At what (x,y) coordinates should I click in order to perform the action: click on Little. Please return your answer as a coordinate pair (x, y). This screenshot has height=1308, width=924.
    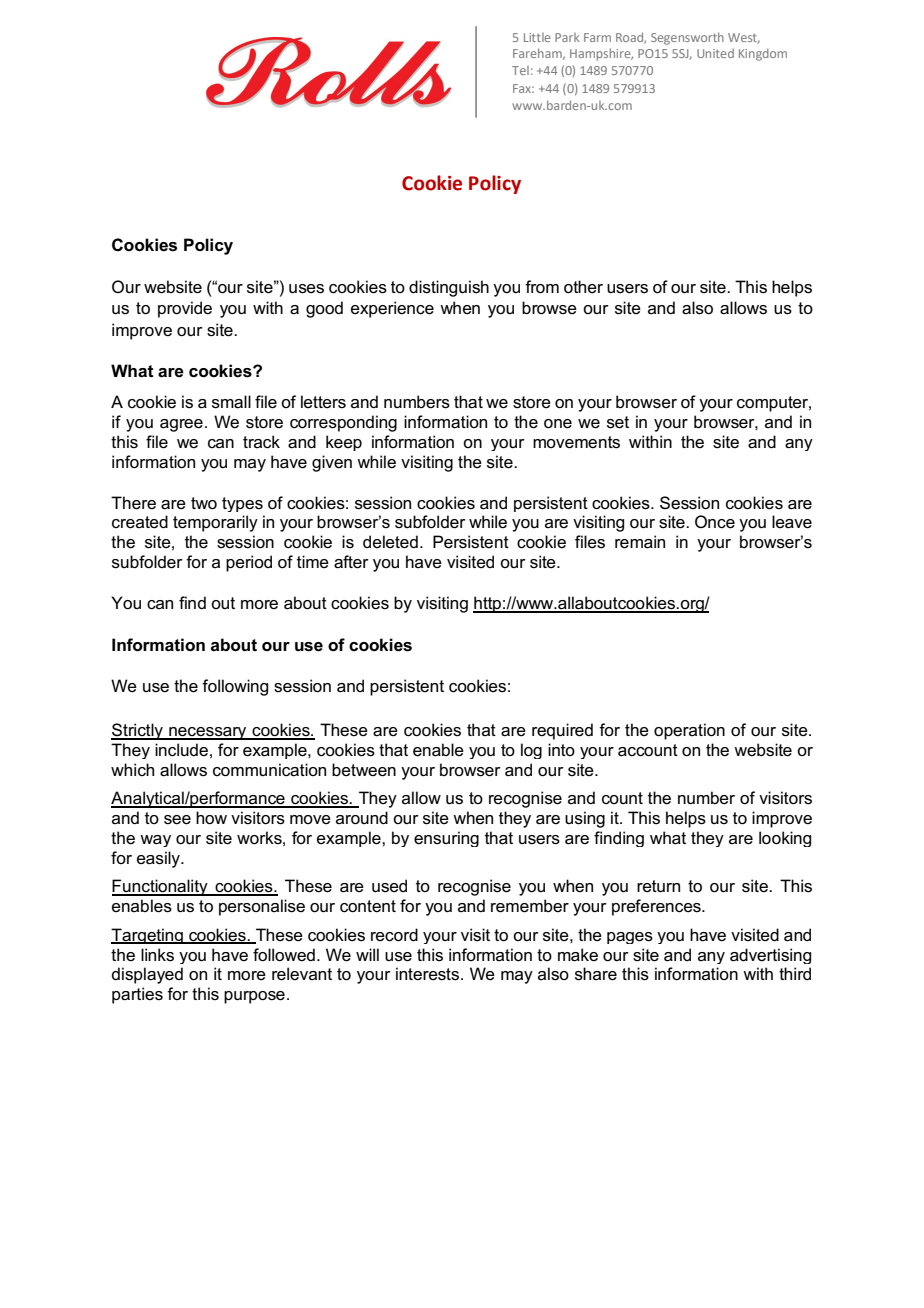
    Looking at the image, I should click on (537, 37).
